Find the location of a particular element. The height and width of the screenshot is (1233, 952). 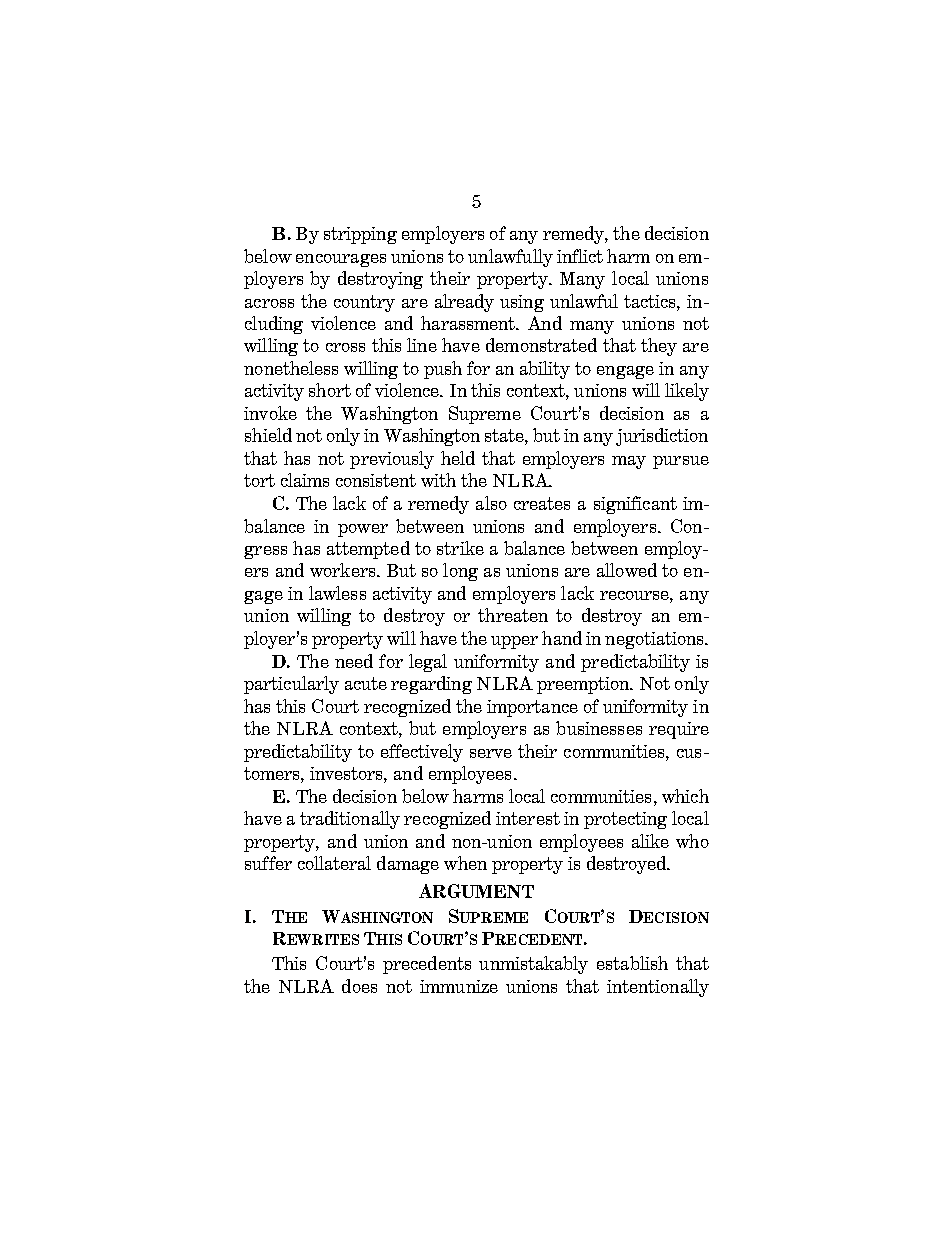

significant is located at coordinates (635, 505).
